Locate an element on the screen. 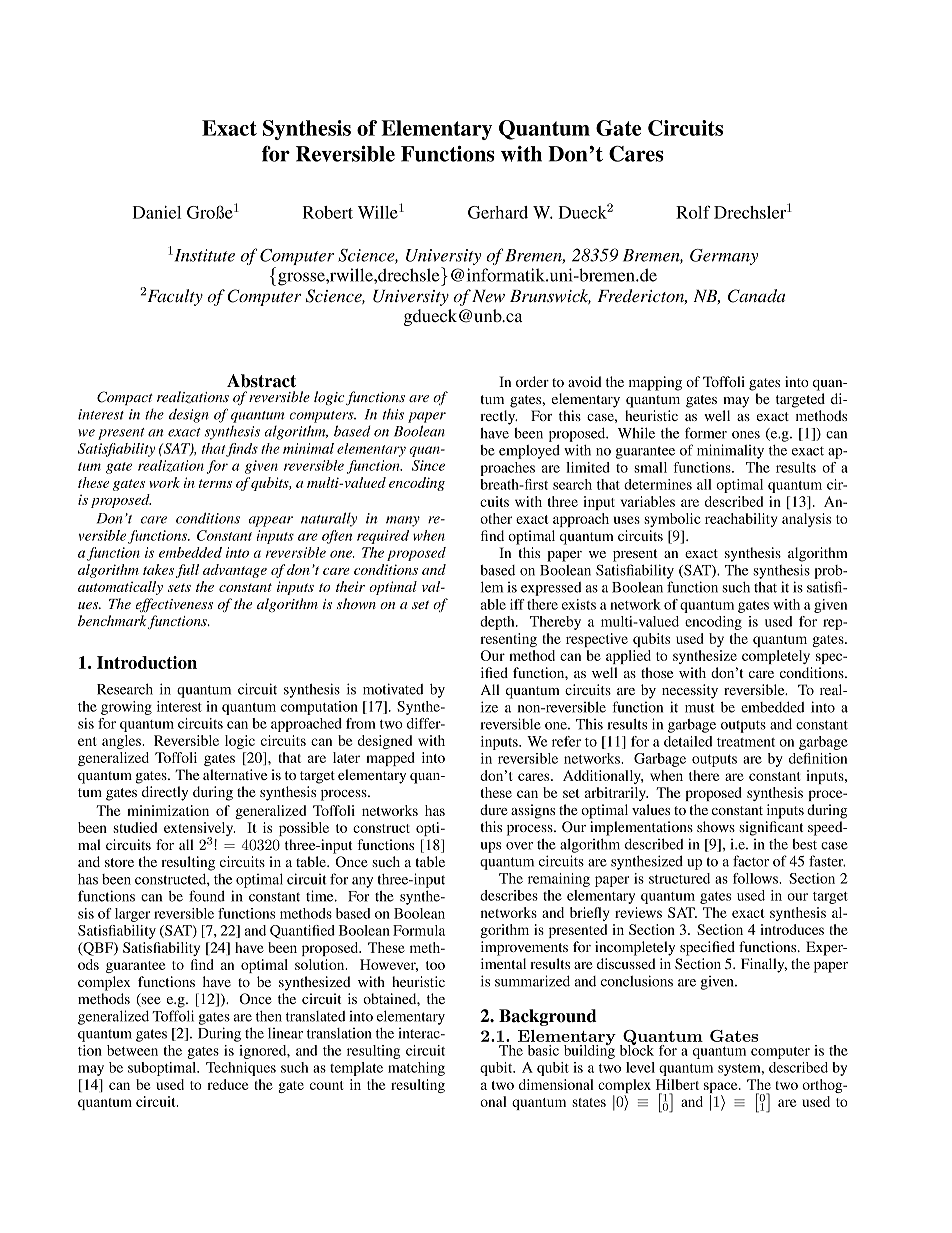 This screenshot has width=952, height=1233. Institute is located at coordinates (203, 255).
